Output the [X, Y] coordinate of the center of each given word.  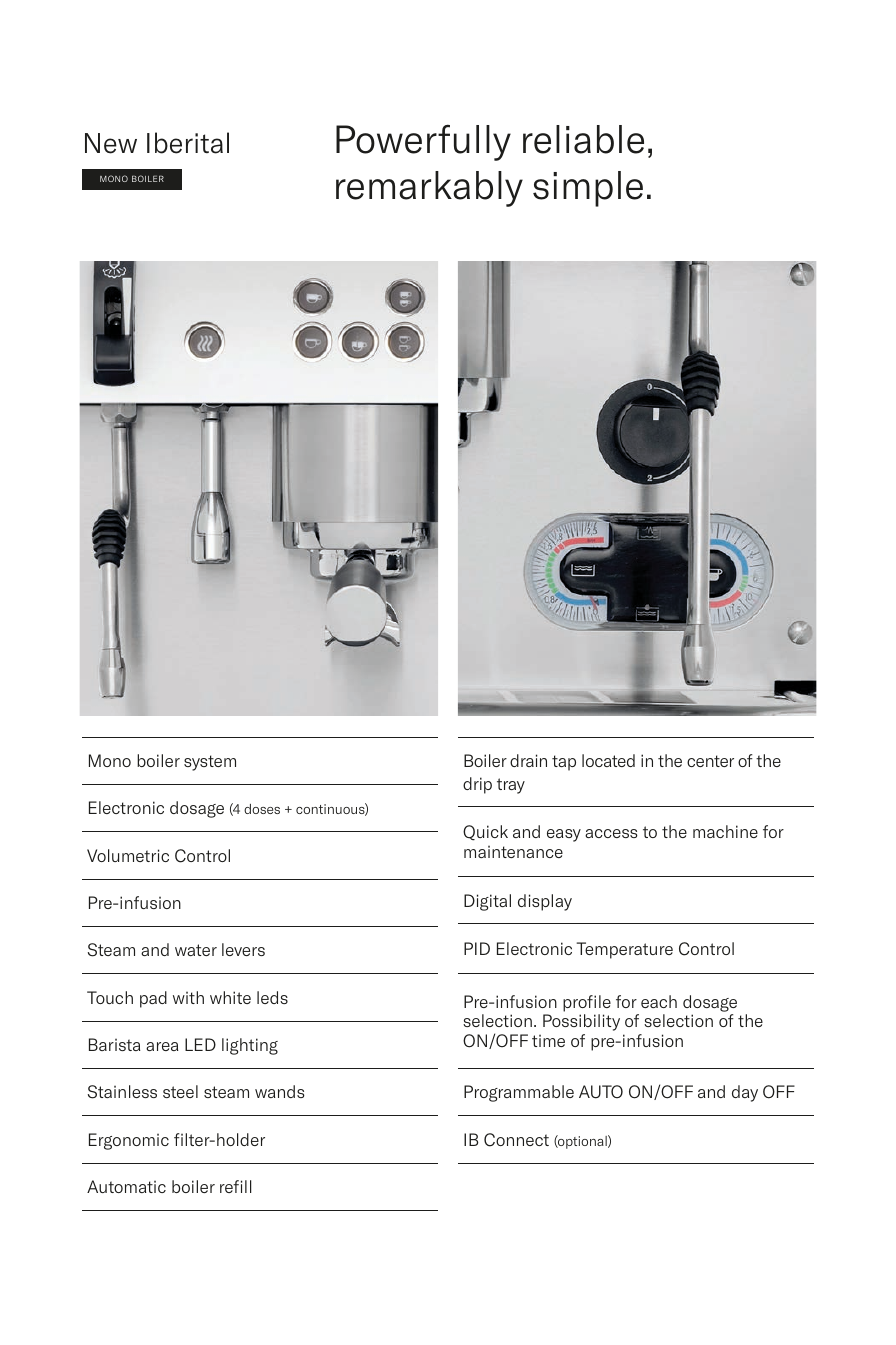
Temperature [625, 950]
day [745, 1093]
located [608, 760]
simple [588, 189]
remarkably [429, 189]
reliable [583, 139]
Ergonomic [129, 1141]
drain [528, 760]
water [196, 950]
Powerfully [423, 142]
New [111, 143]
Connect [516, 1140]
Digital [487, 902]
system [210, 763]
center [710, 761]
